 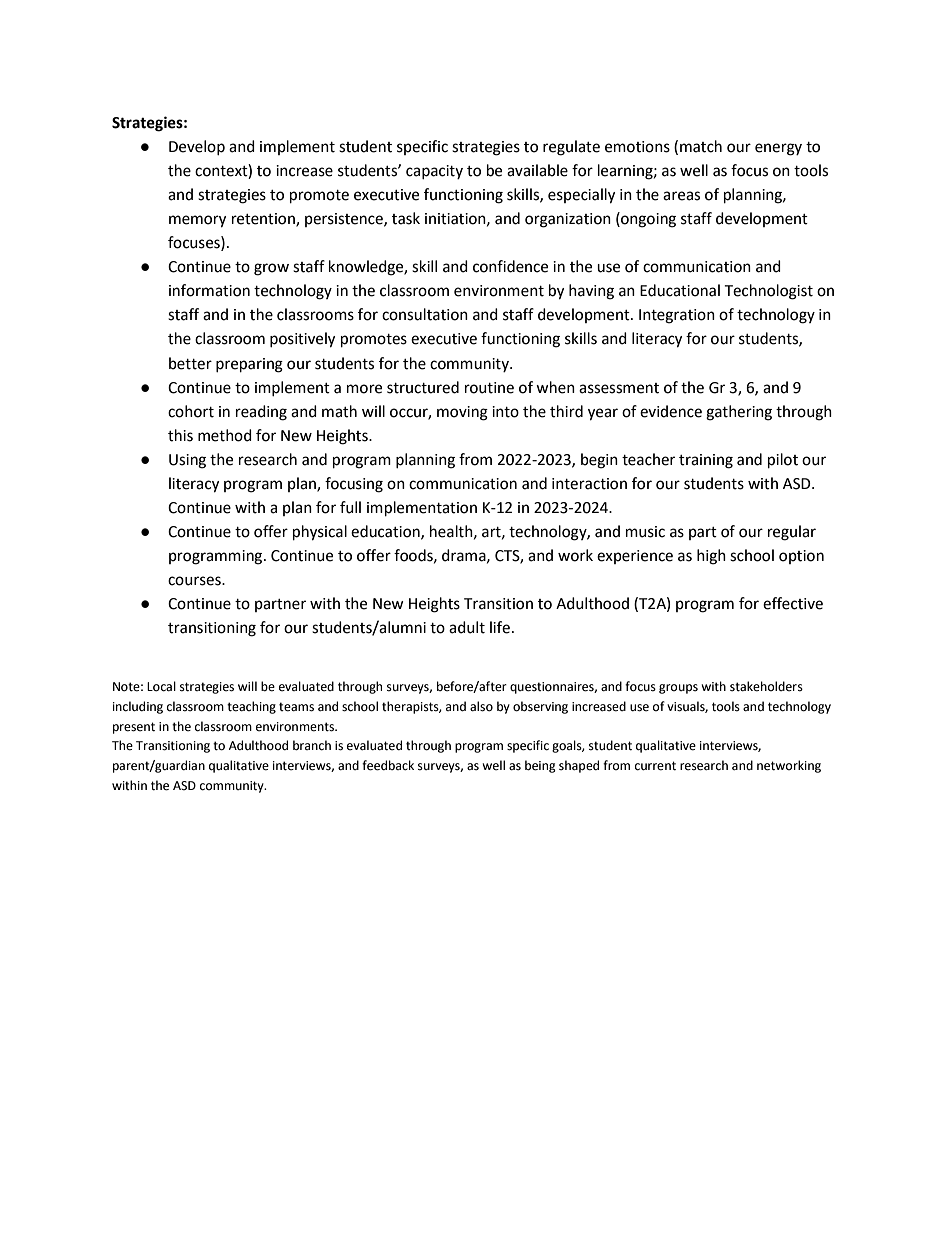 I want to click on memory, so click(x=197, y=221).
